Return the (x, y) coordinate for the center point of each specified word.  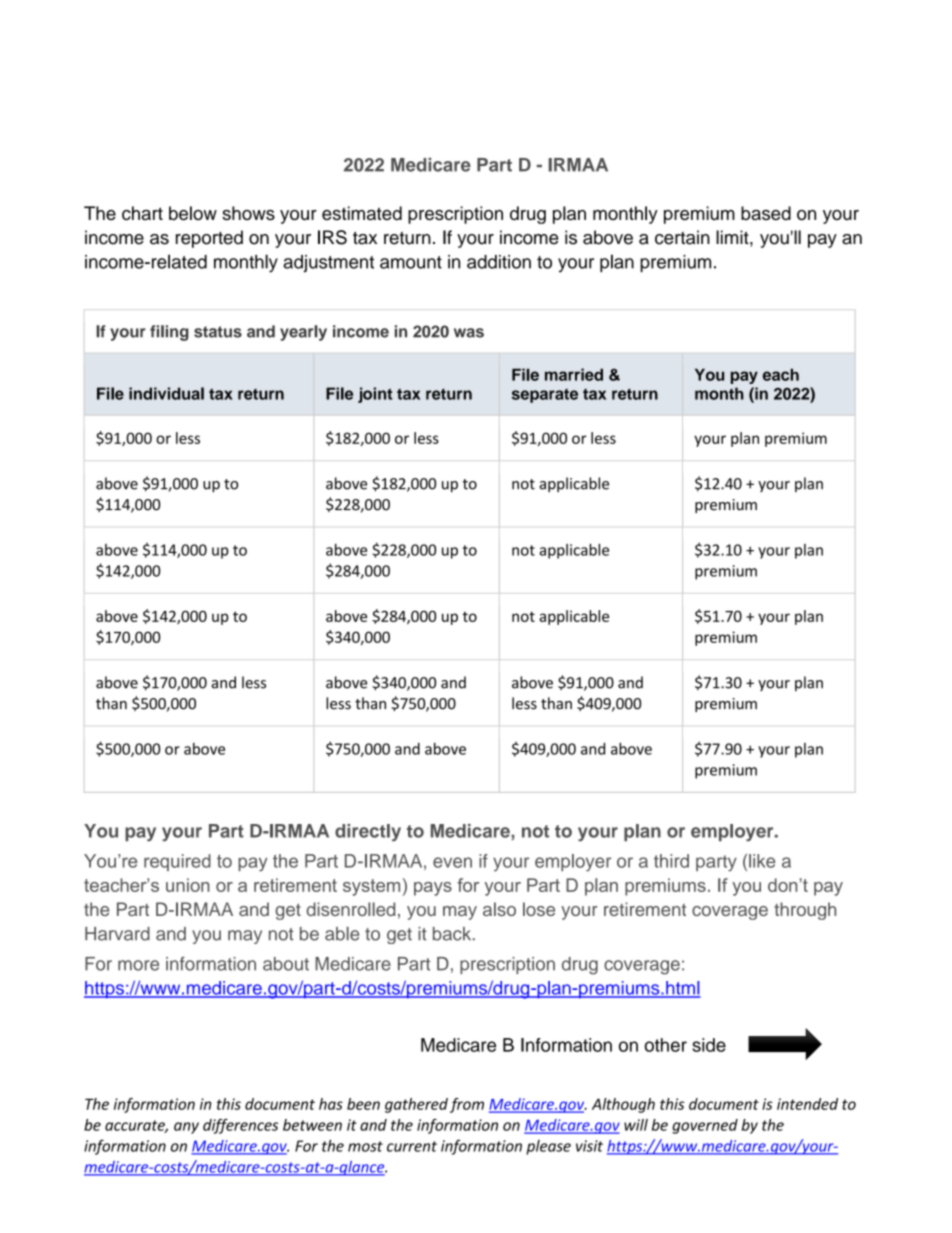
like (762, 861)
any (186, 1128)
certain (682, 237)
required (177, 862)
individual (166, 393)
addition (499, 262)
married (574, 374)
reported (209, 239)
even (452, 862)
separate (545, 395)
